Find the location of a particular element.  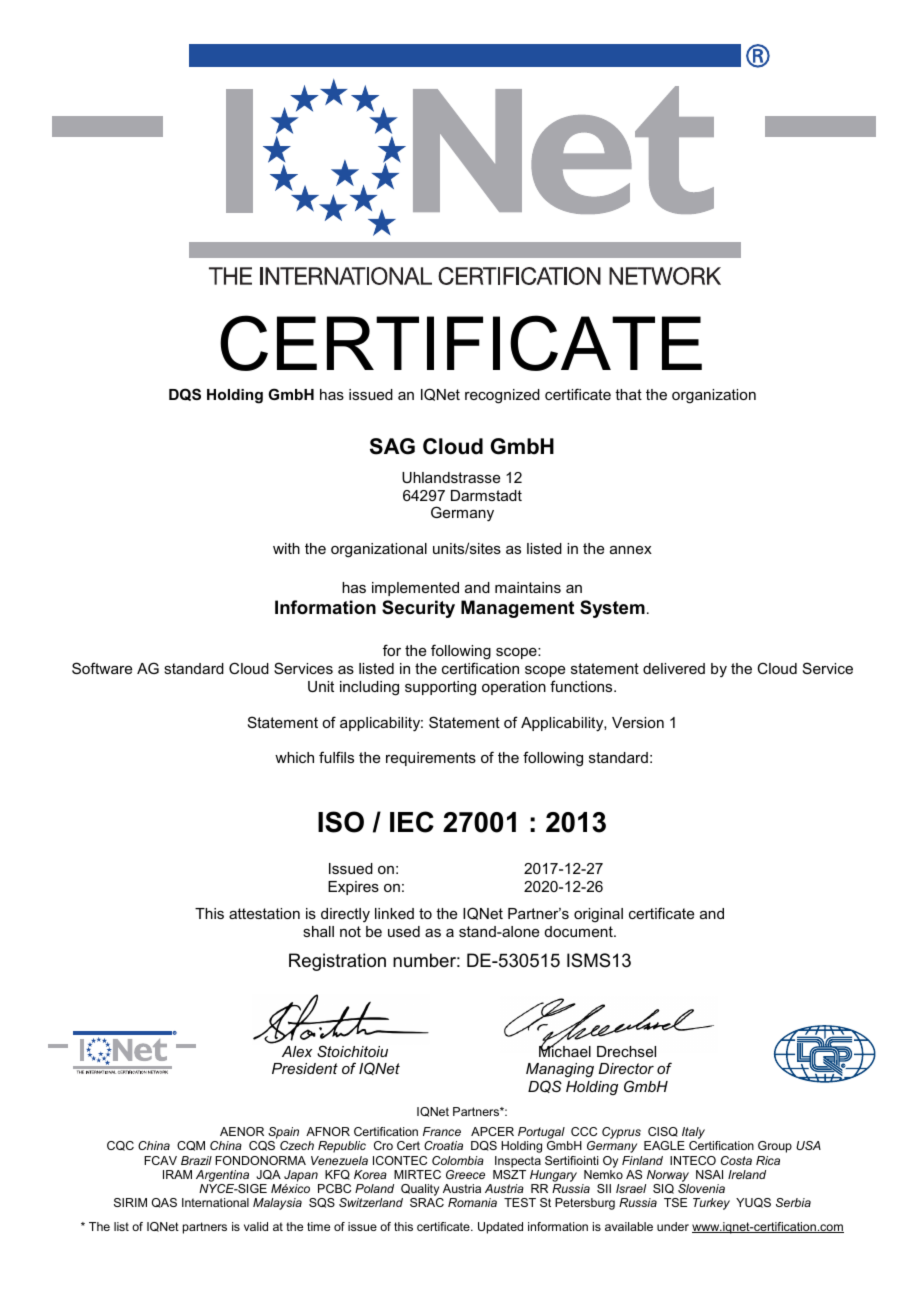

supporting is located at coordinates (440, 688).
